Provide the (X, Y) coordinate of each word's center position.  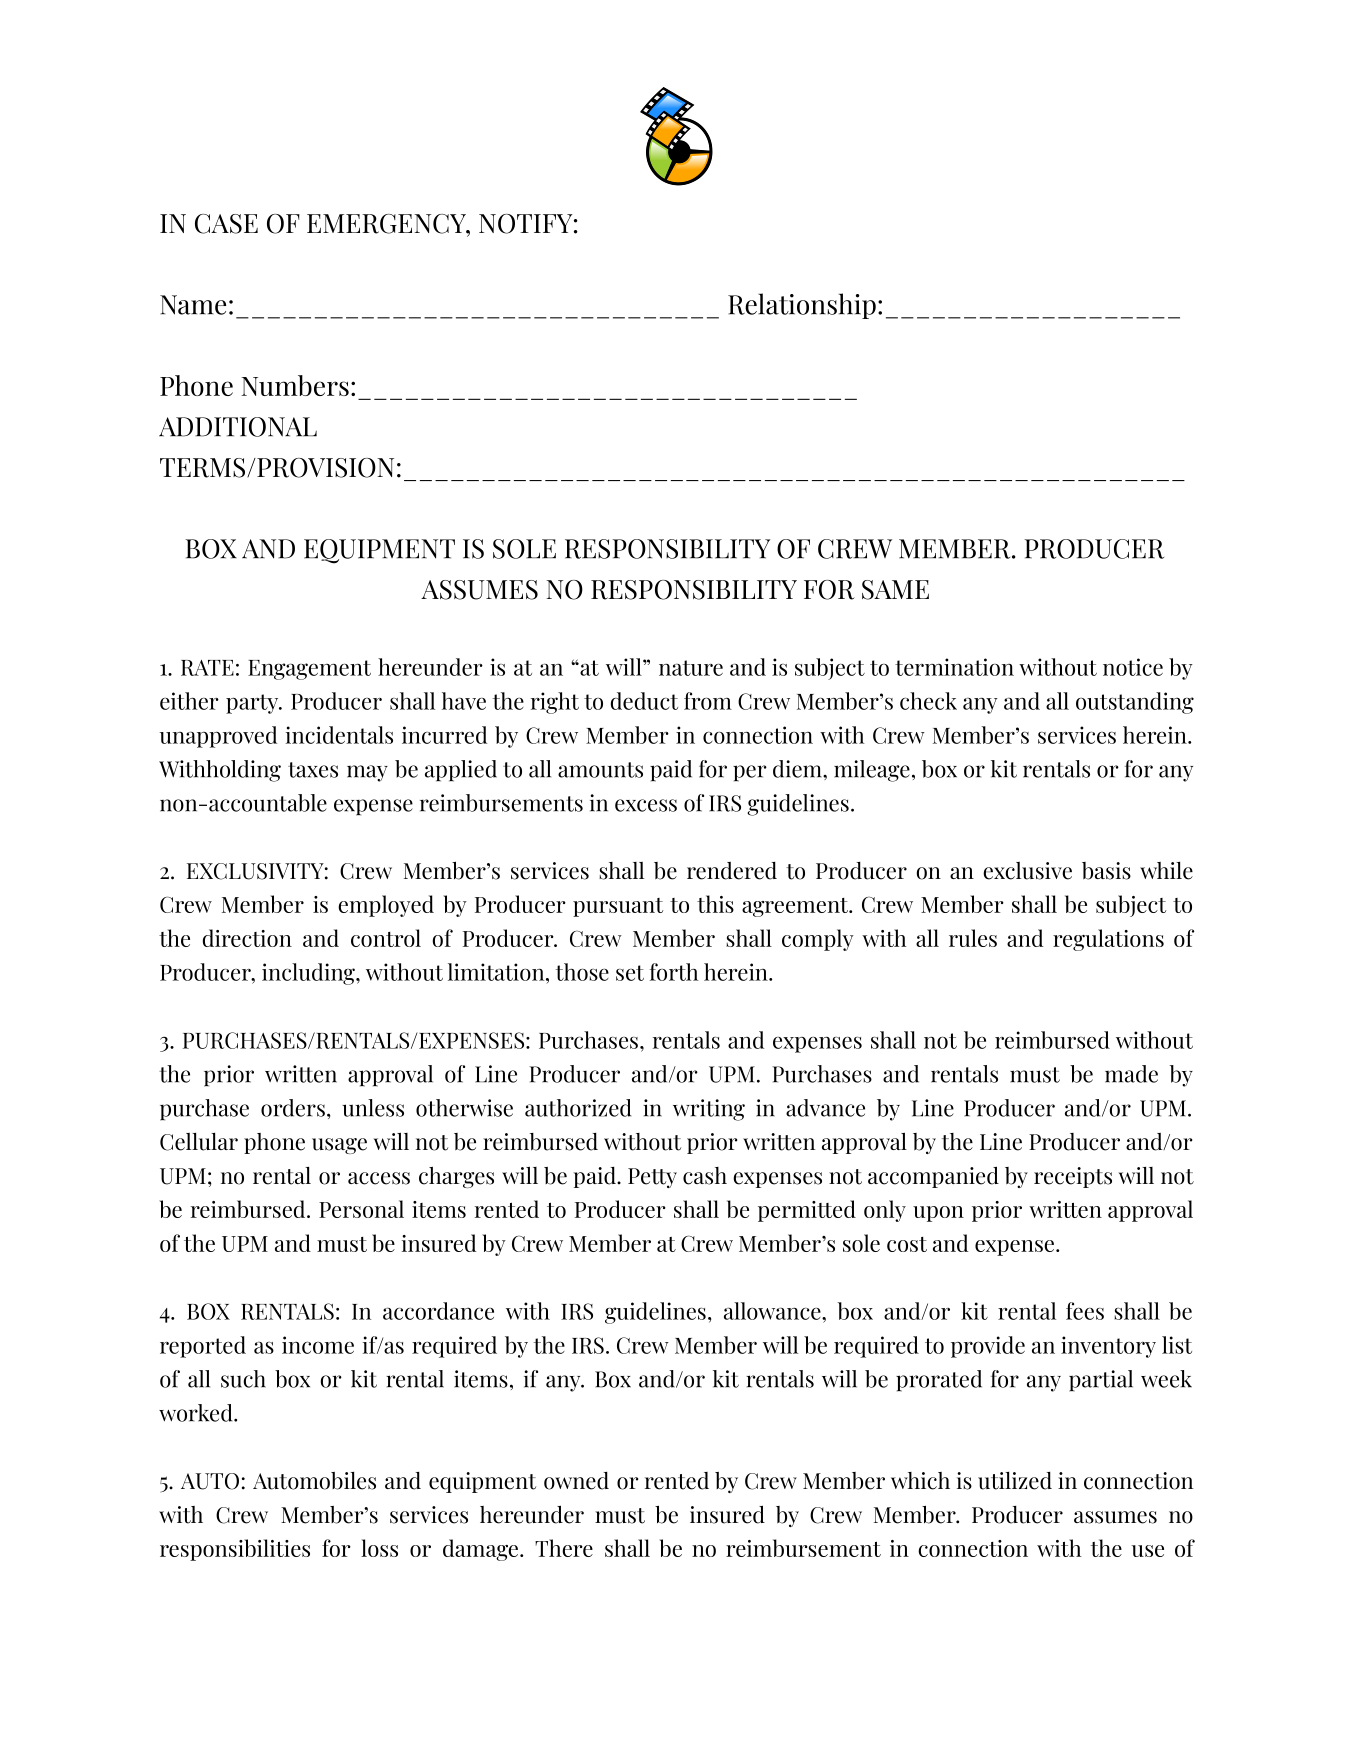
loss (379, 1548)
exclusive (1027, 871)
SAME (895, 590)
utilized (1015, 1481)
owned (576, 1481)
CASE (226, 224)
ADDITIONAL (238, 427)
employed (386, 906)
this (715, 904)
